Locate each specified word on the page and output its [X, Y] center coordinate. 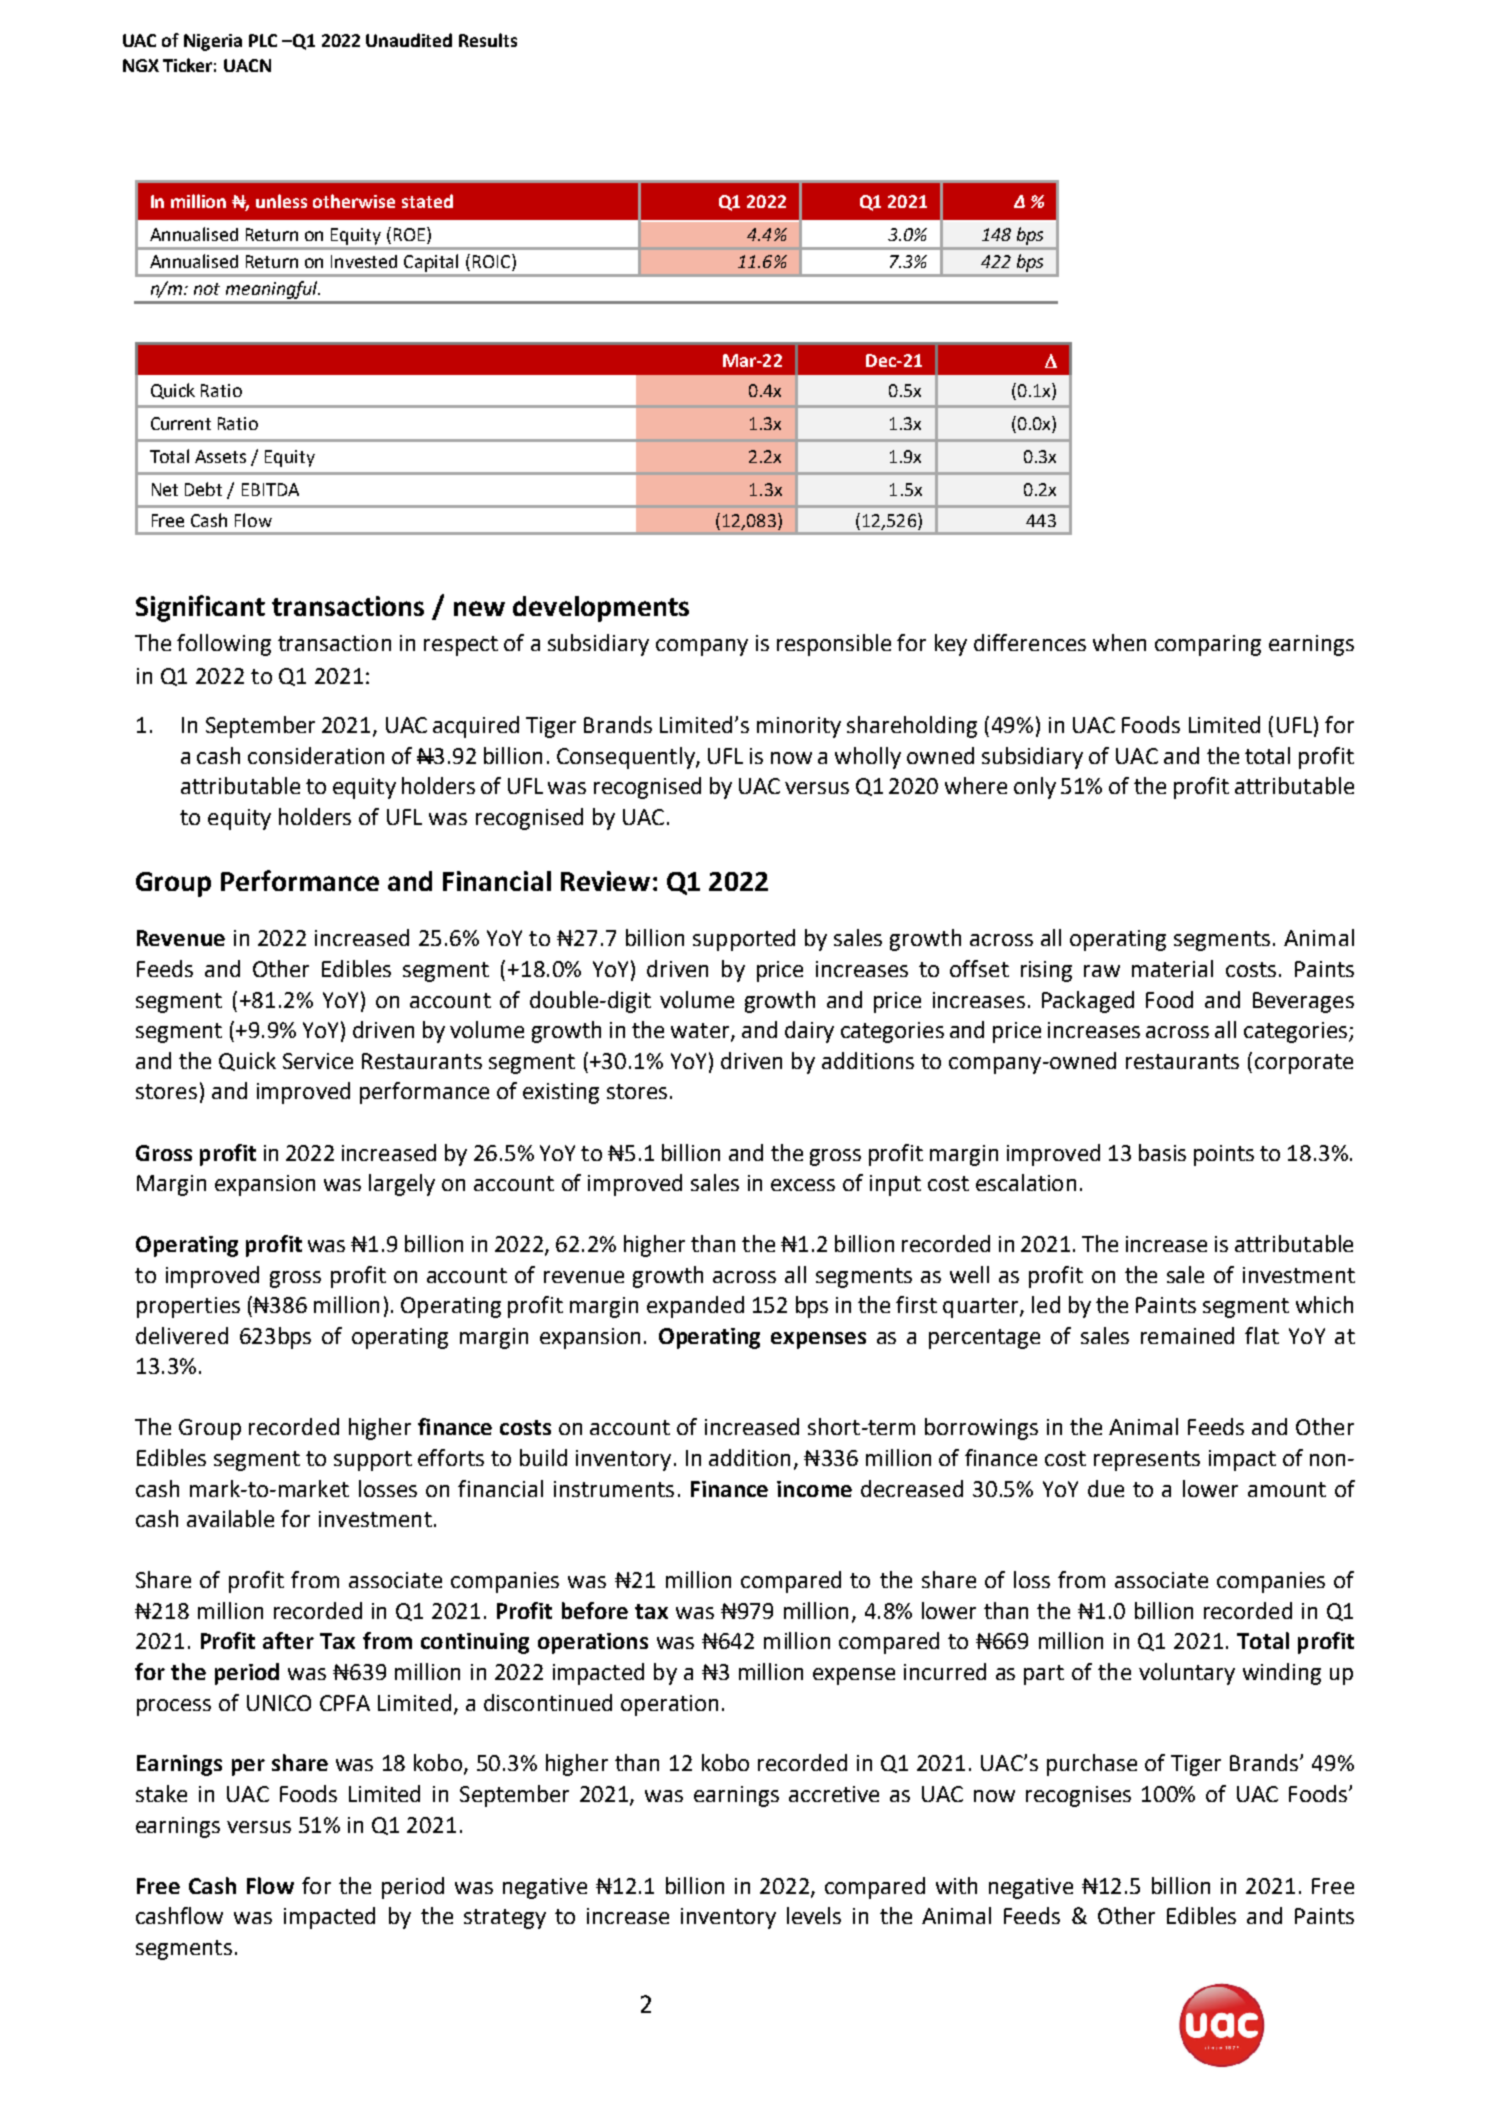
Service [318, 1061]
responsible [834, 645]
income [814, 1489]
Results [488, 40]
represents [1147, 1461]
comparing [1208, 645]
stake [161, 1793]
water [701, 1032]
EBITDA [270, 489]
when [1119, 642]
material [1172, 968]
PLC [263, 40]
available [230, 1518]
